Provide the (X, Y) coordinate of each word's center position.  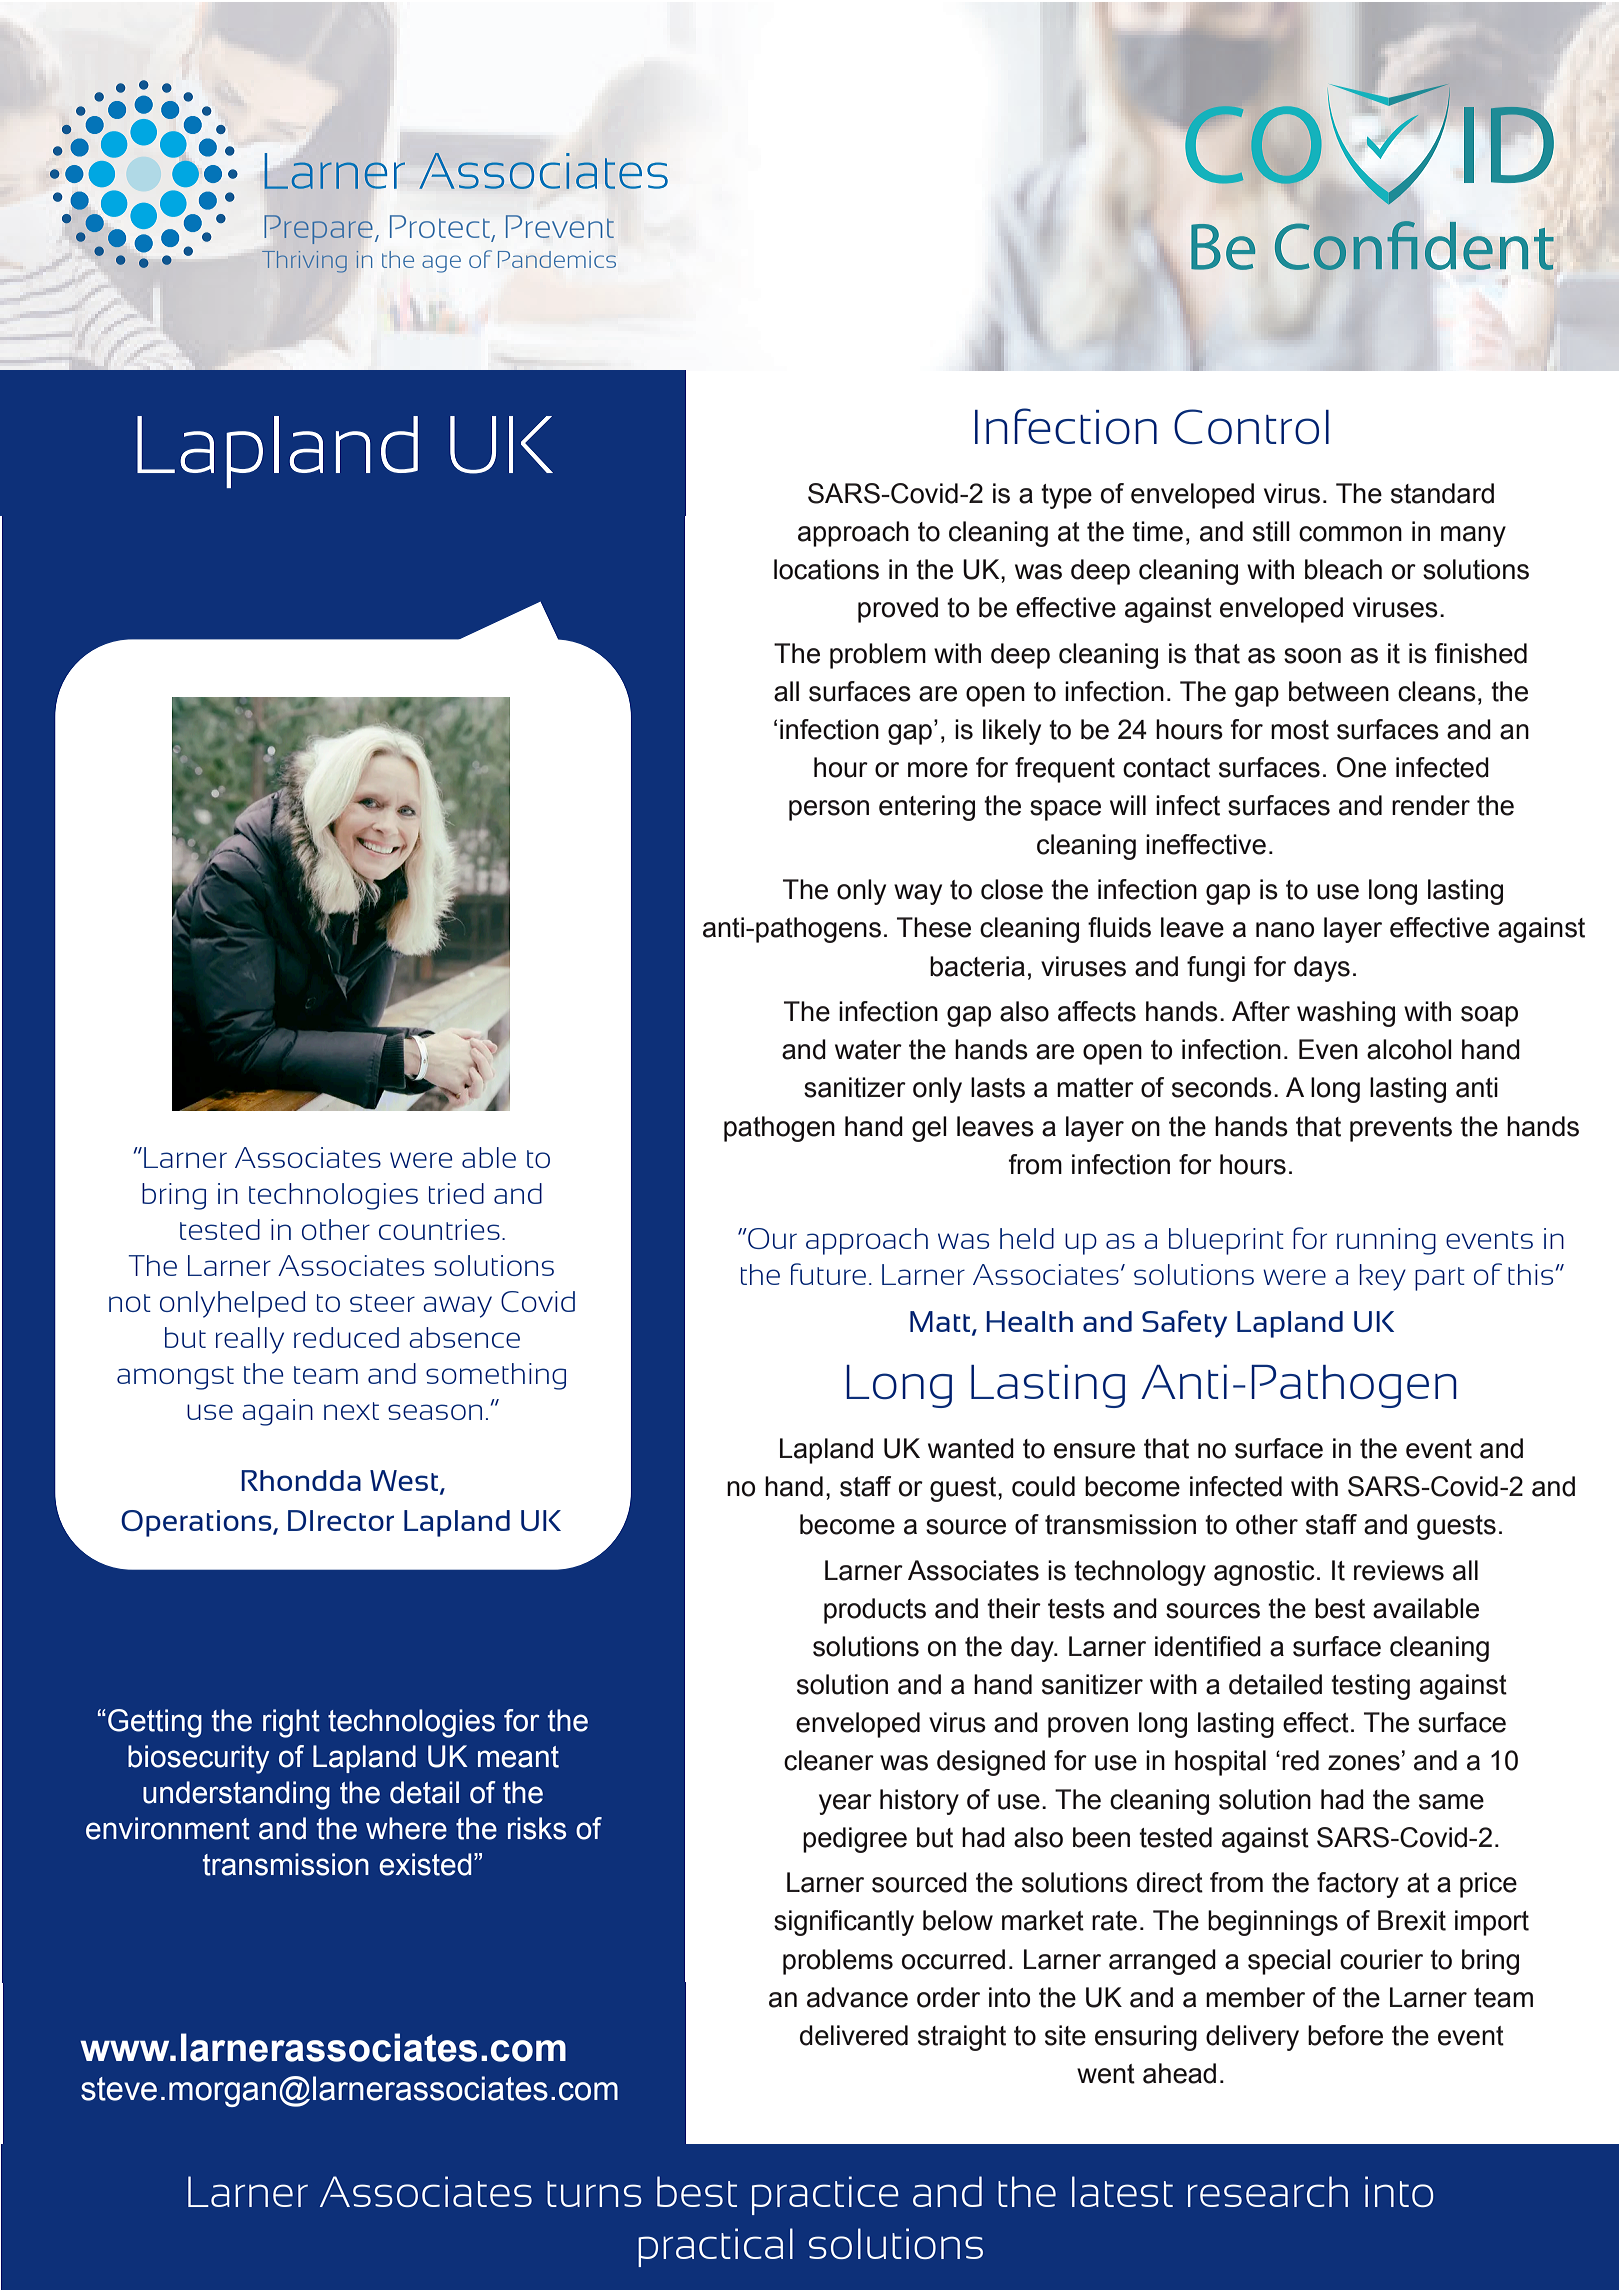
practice (825, 2195)
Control (1251, 427)
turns (594, 2194)
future (828, 1274)
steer (382, 1303)
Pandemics (557, 259)
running (1386, 1241)
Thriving (304, 262)
